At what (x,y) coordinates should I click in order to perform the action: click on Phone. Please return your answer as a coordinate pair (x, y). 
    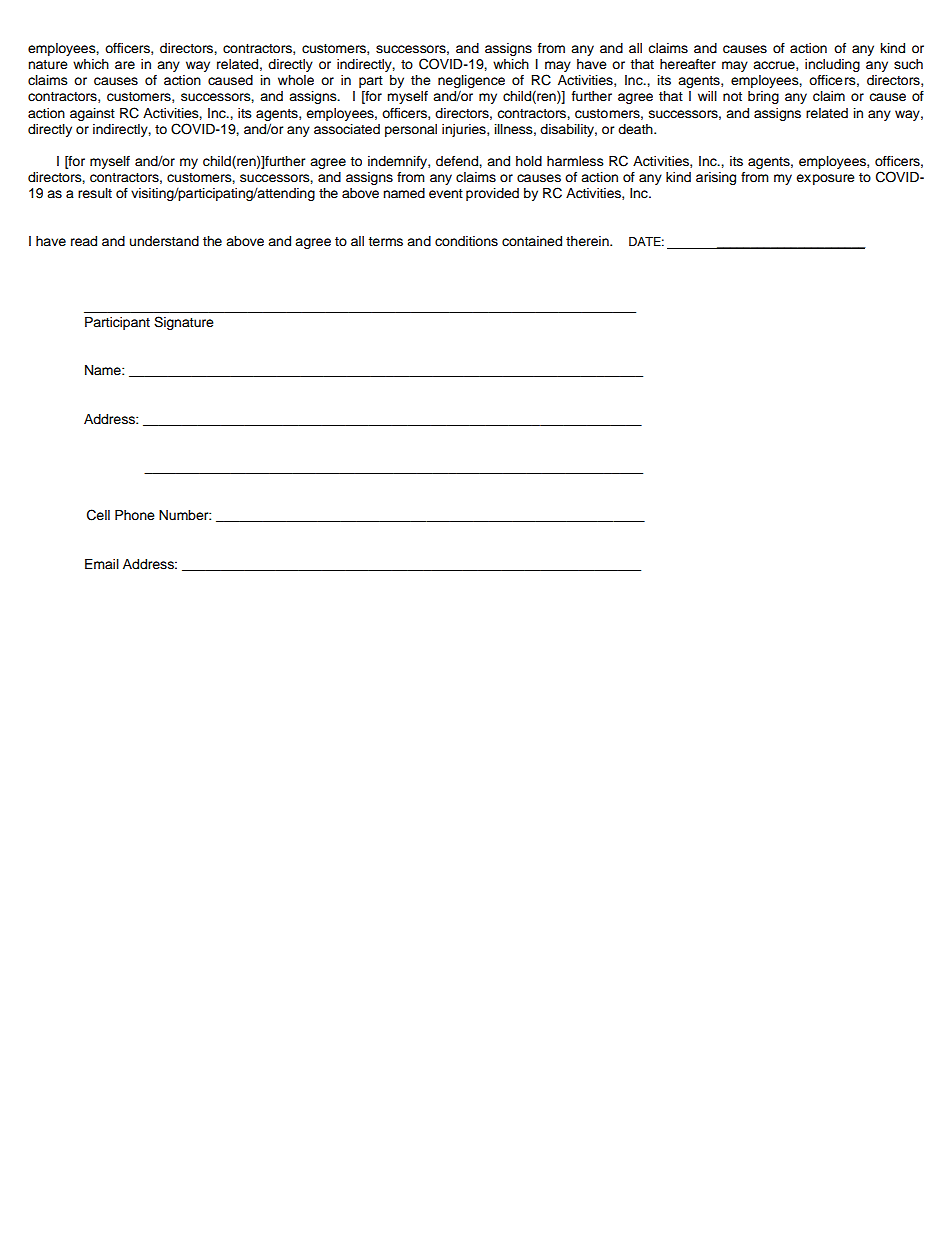
    Looking at the image, I should click on (135, 515).
